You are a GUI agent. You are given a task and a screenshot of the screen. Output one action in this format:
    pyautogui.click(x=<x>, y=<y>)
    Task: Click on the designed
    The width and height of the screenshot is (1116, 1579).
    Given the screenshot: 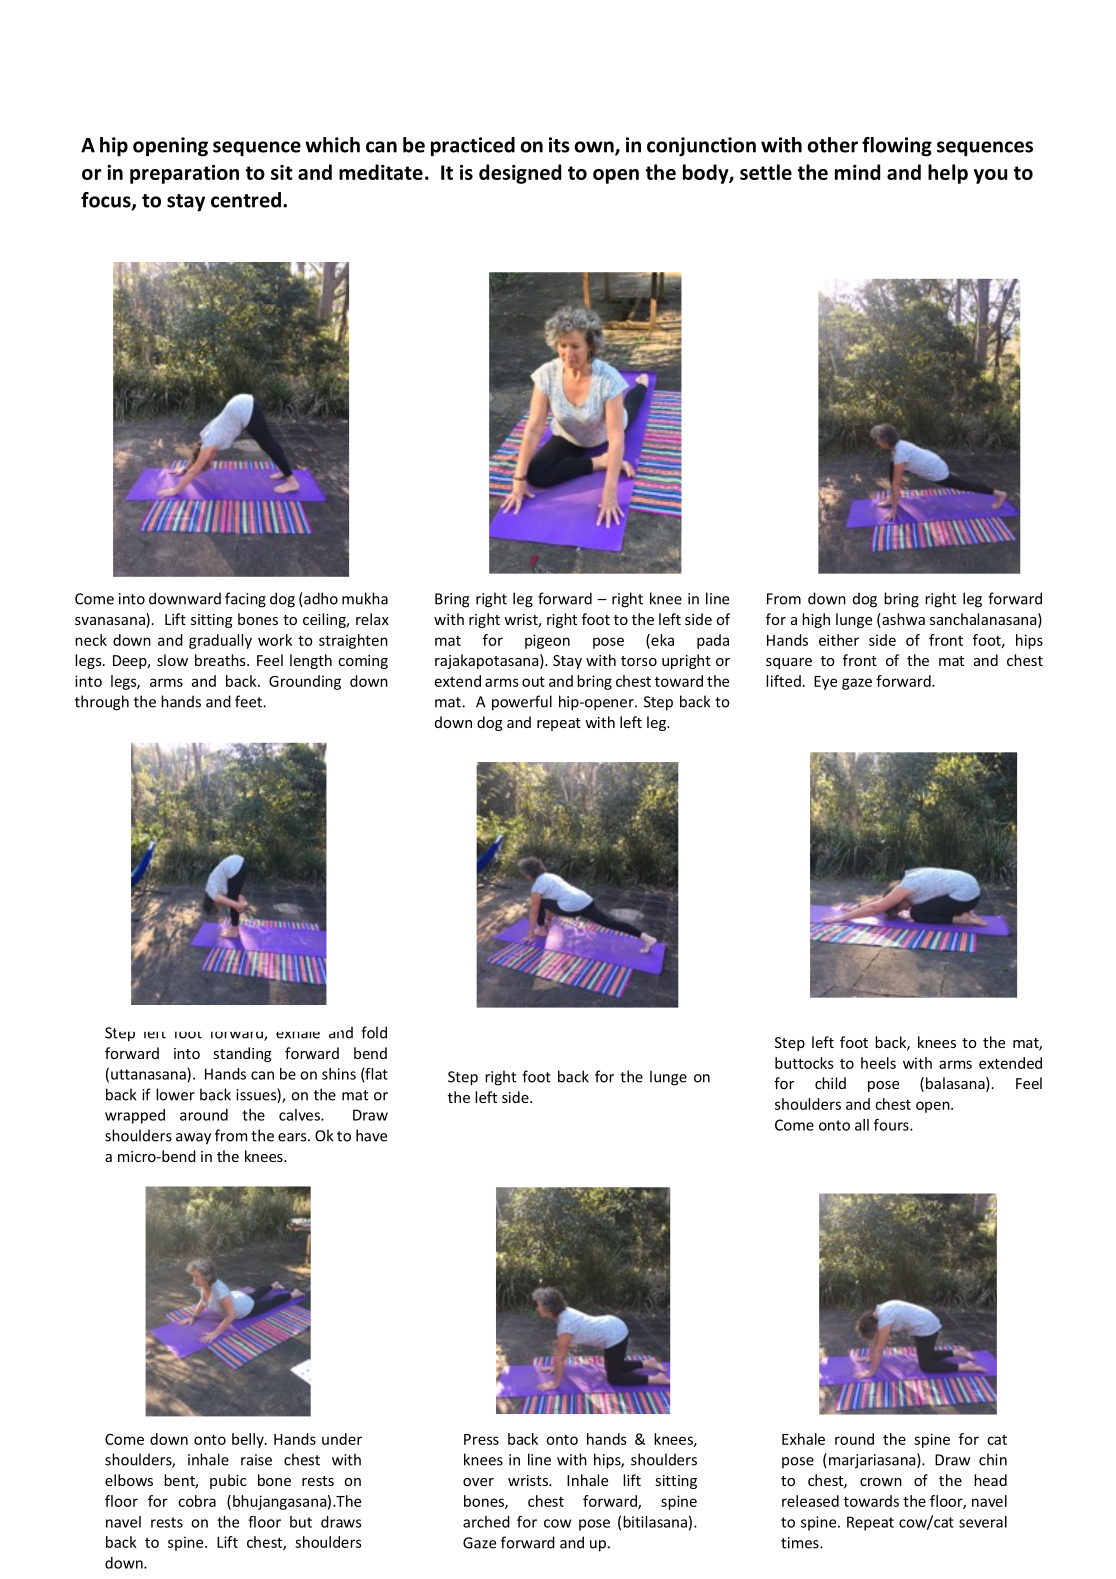 What is the action you would take?
    pyautogui.click(x=520, y=174)
